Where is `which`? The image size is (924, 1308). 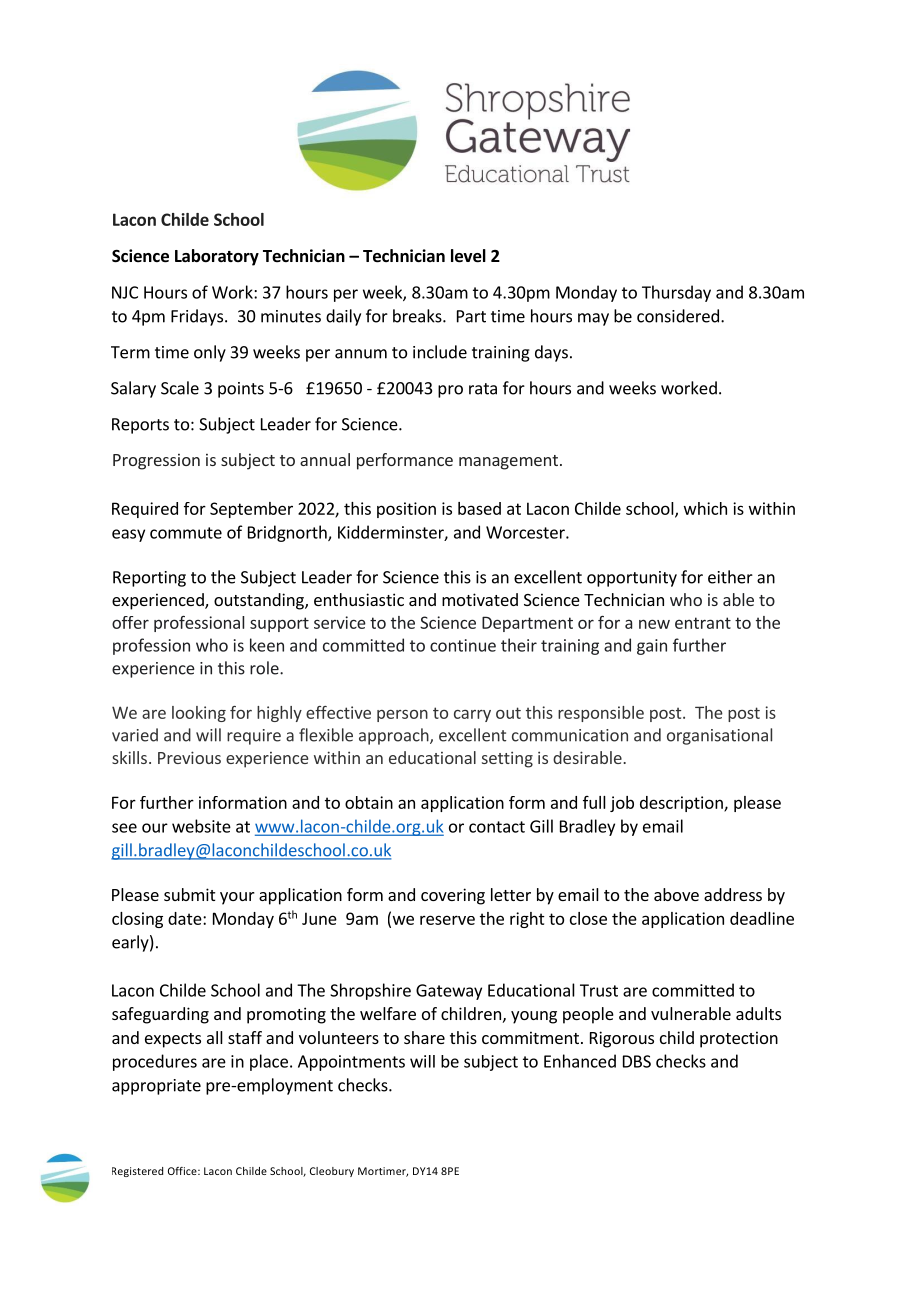
which is located at coordinates (705, 508).
